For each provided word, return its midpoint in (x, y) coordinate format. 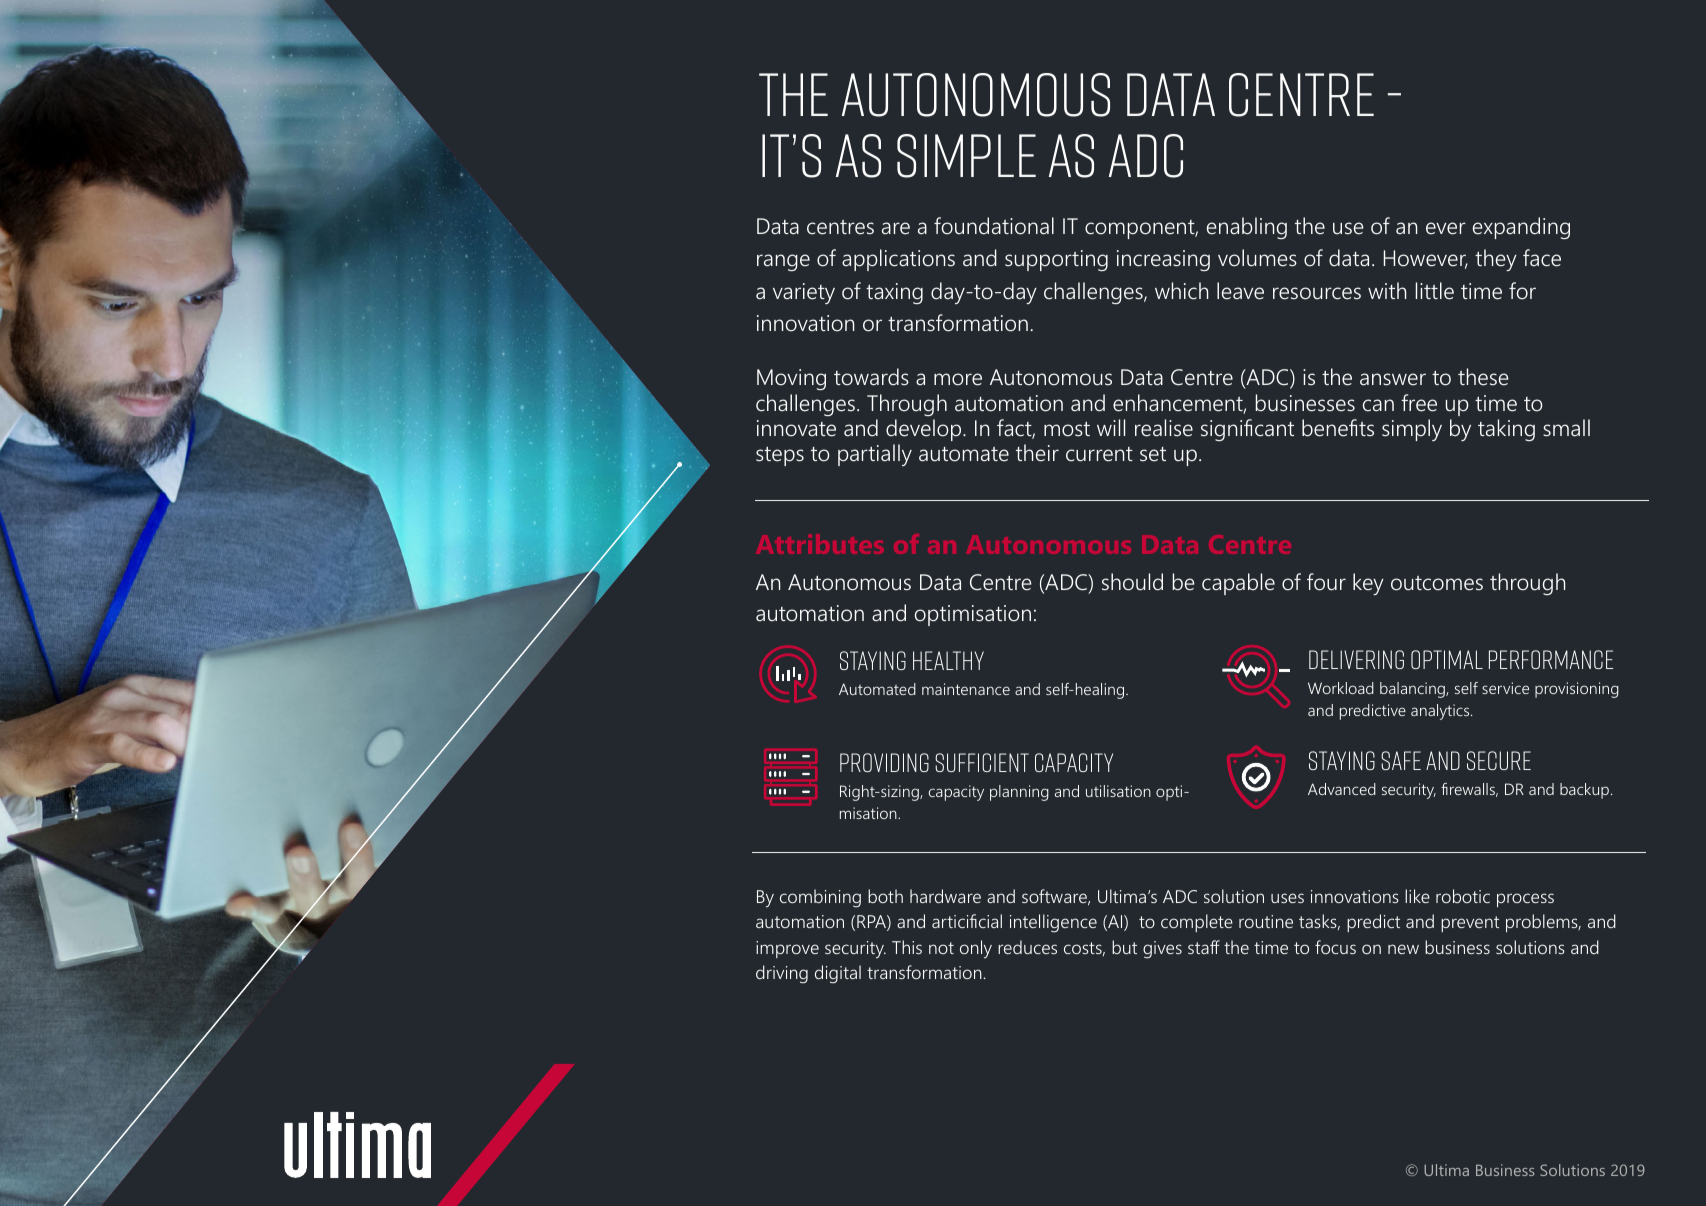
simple (966, 156)
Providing (884, 762)
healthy (948, 660)
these (1483, 377)
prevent (1470, 924)
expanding (1521, 228)
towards (871, 377)
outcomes (1437, 583)
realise (1164, 428)
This (907, 947)
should (1132, 582)
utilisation (1118, 791)
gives (1162, 950)
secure (1499, 760)
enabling (1247, 228)
